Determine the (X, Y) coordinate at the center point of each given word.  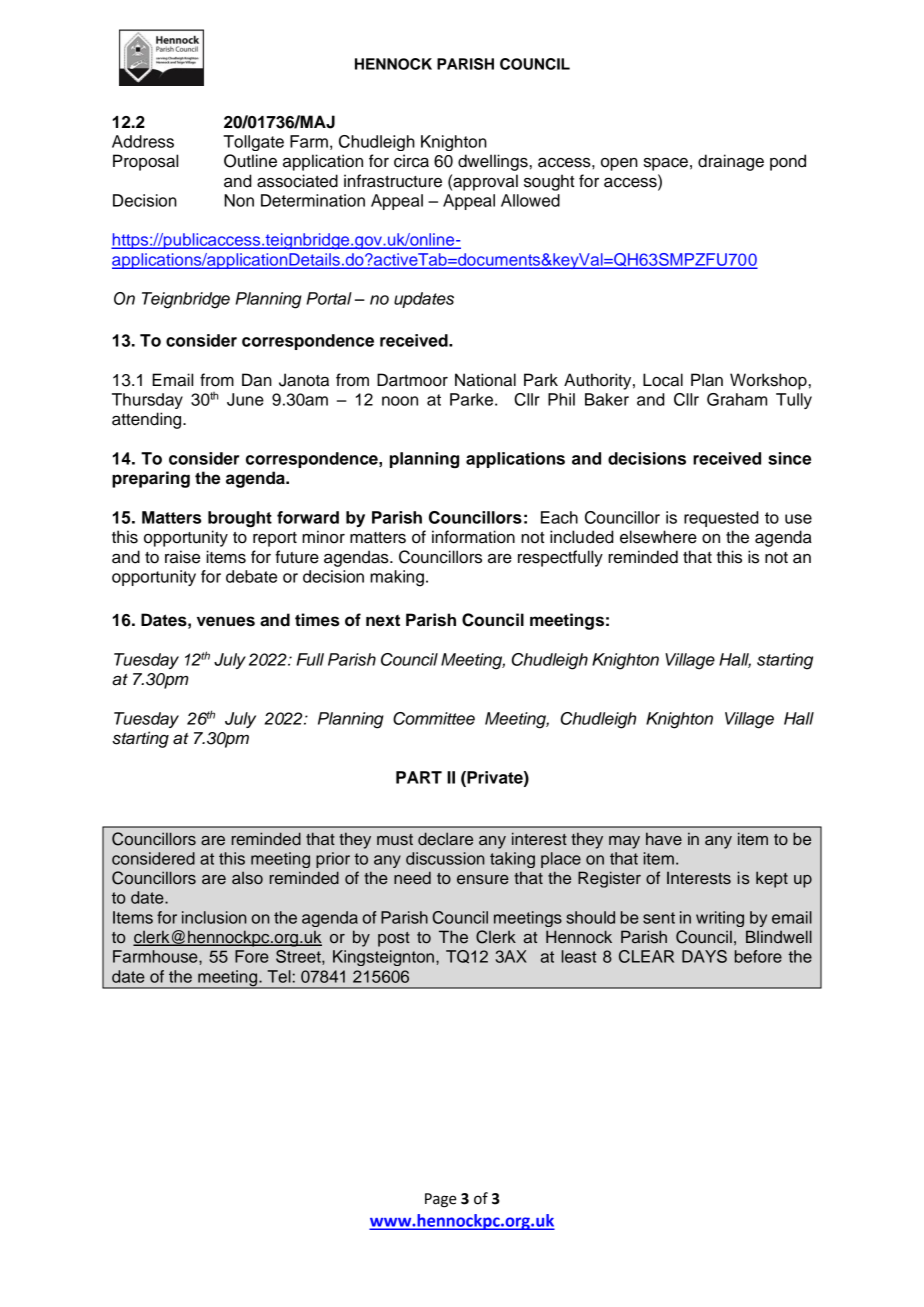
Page (440, 1200)
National (485, 380)
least (579, 956)
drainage (731, 162)
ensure (483, 880)
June (245, 399)
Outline (250, 161)
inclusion (214, 917)
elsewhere (658, 537)
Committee (434, 718)
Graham (737, 399)
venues (226, 621)
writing (720, 919)
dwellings (493, 162)
